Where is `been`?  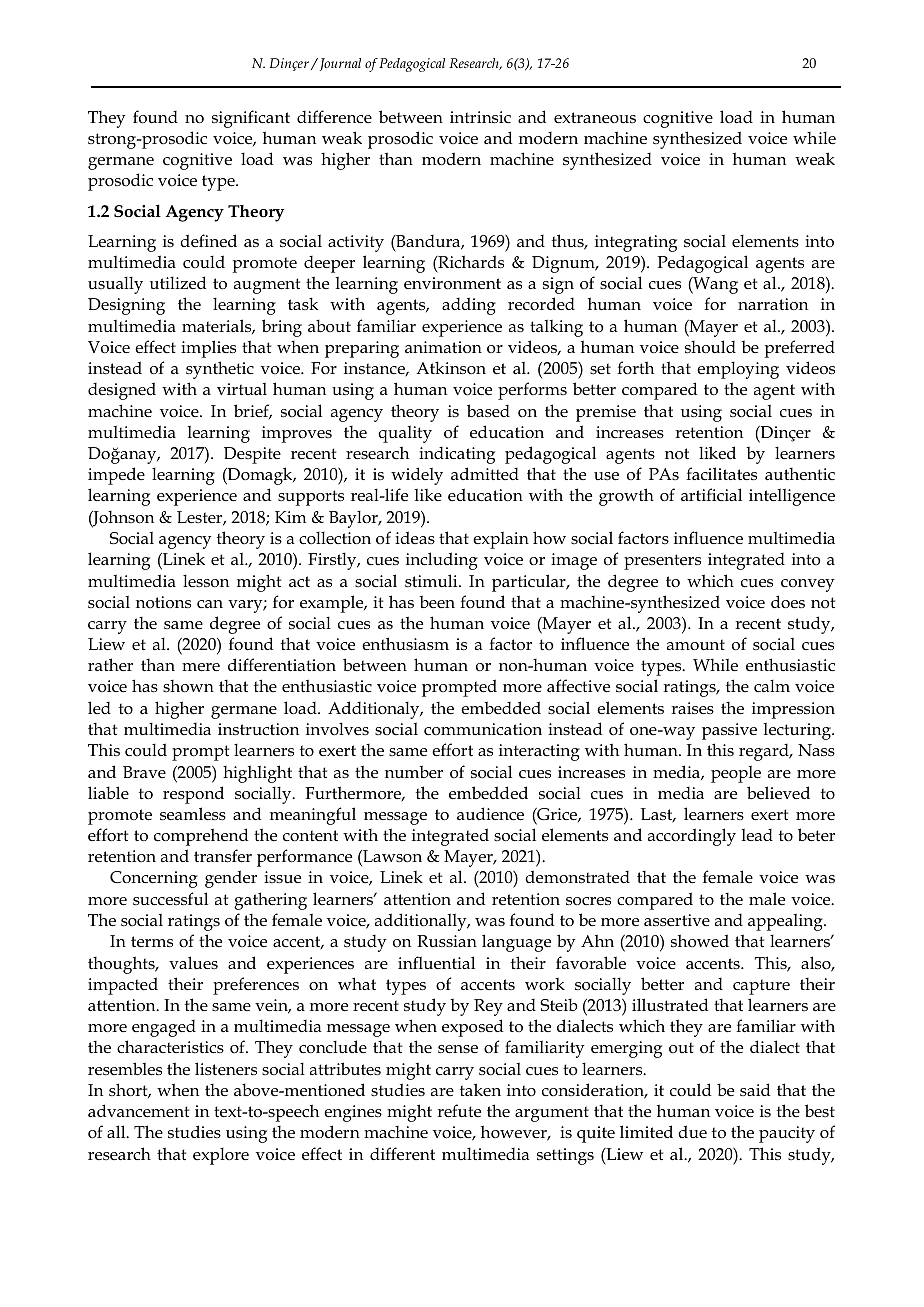 been is located at coordinates (437, 601).
